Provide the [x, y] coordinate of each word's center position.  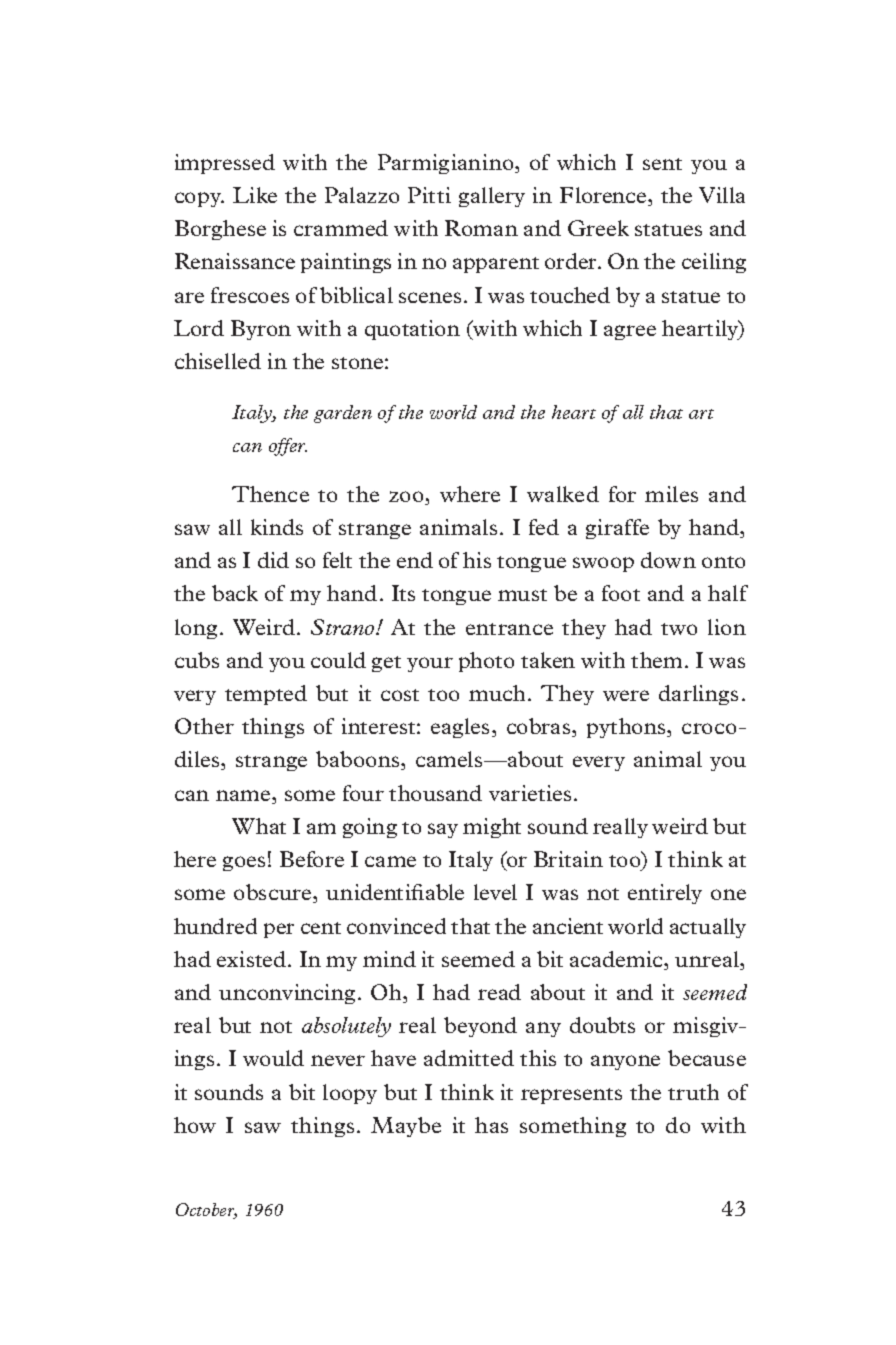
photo [486, 662]
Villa [722, 195]
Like [255, 195]
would [273, 1058]
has [491, 1125]
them [656, 660]
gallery [492, 197]
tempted [266, 695]
